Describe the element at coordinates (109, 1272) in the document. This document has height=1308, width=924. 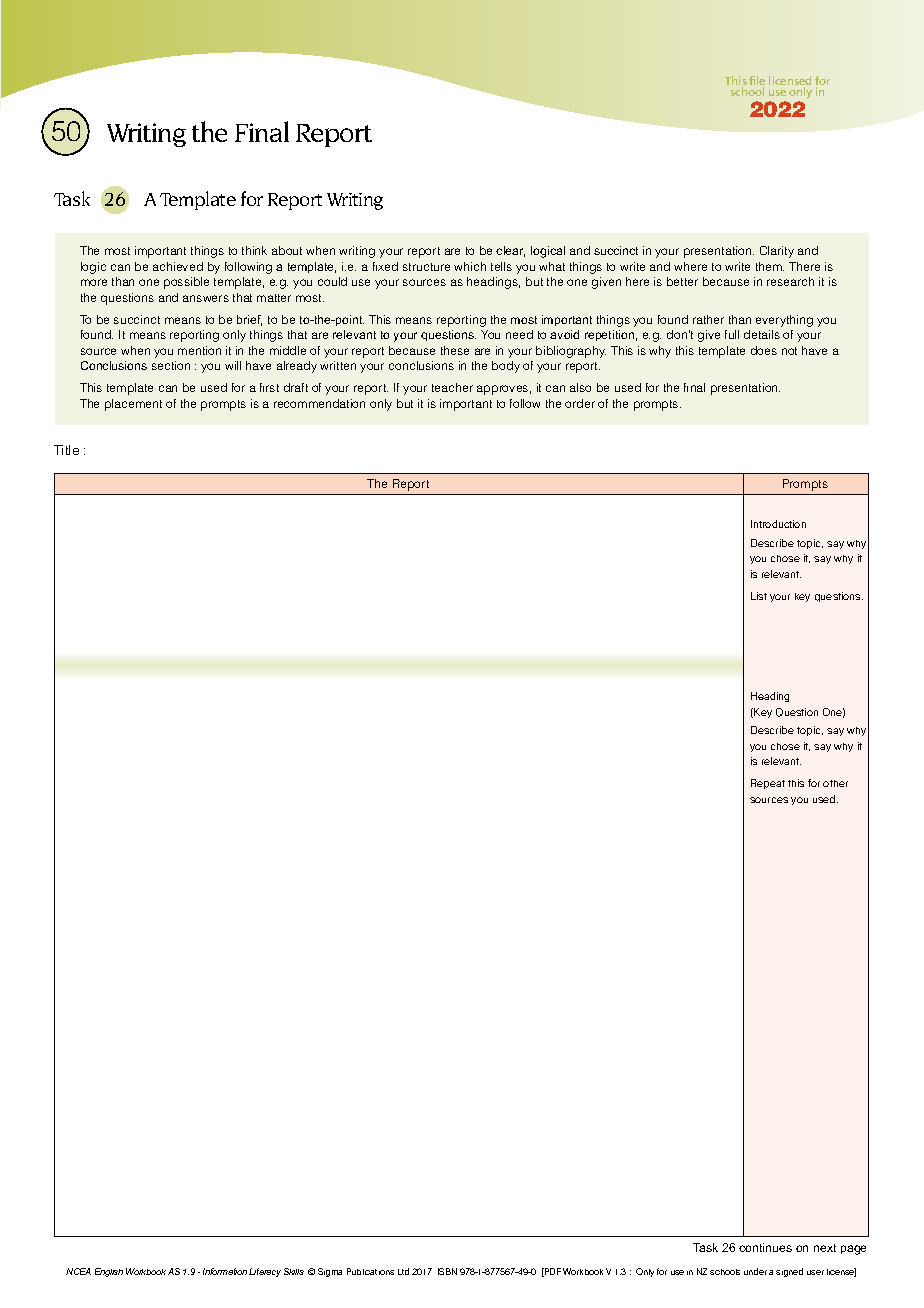
I see `English` at that location.
